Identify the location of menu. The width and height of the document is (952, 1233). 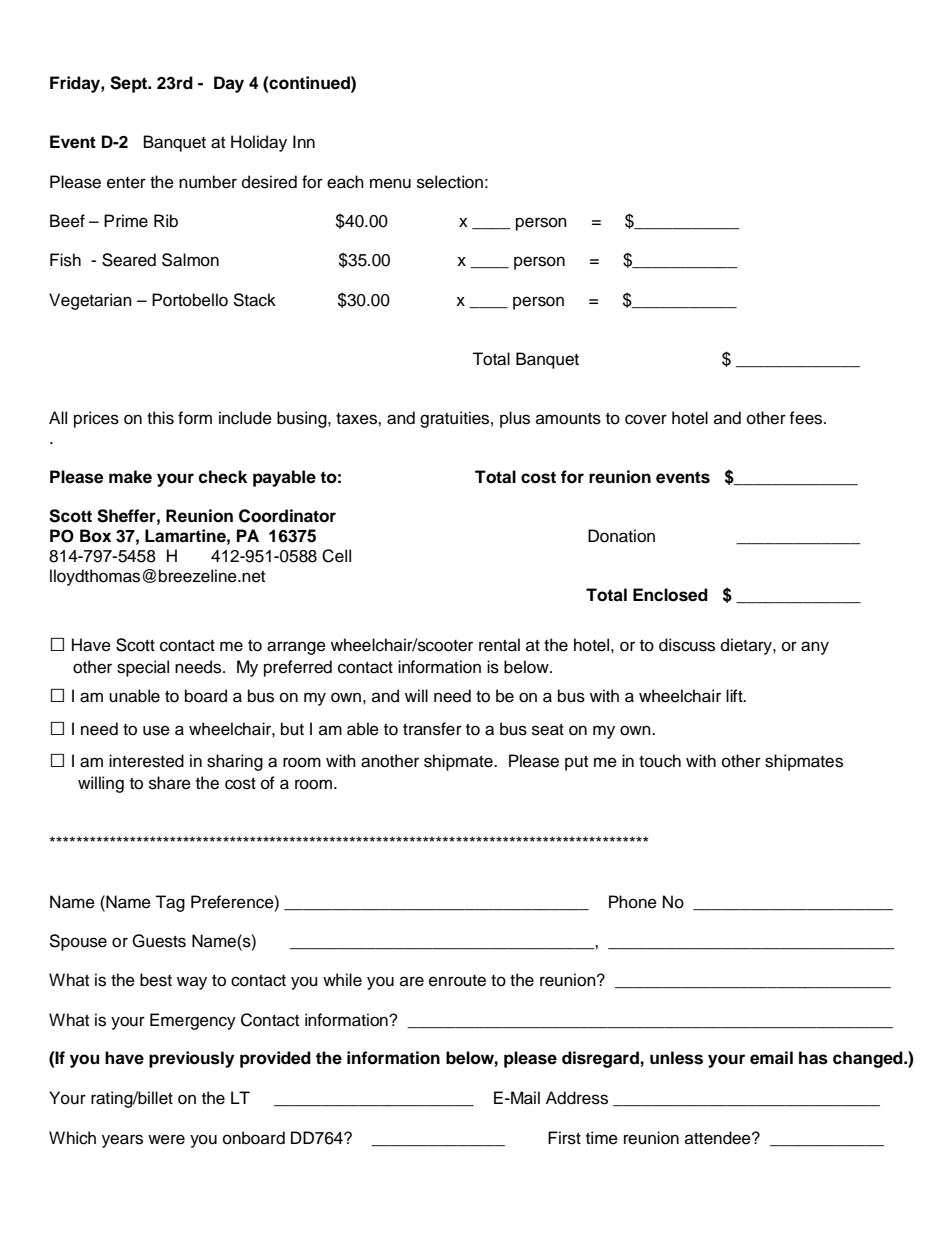
(390, 183).
